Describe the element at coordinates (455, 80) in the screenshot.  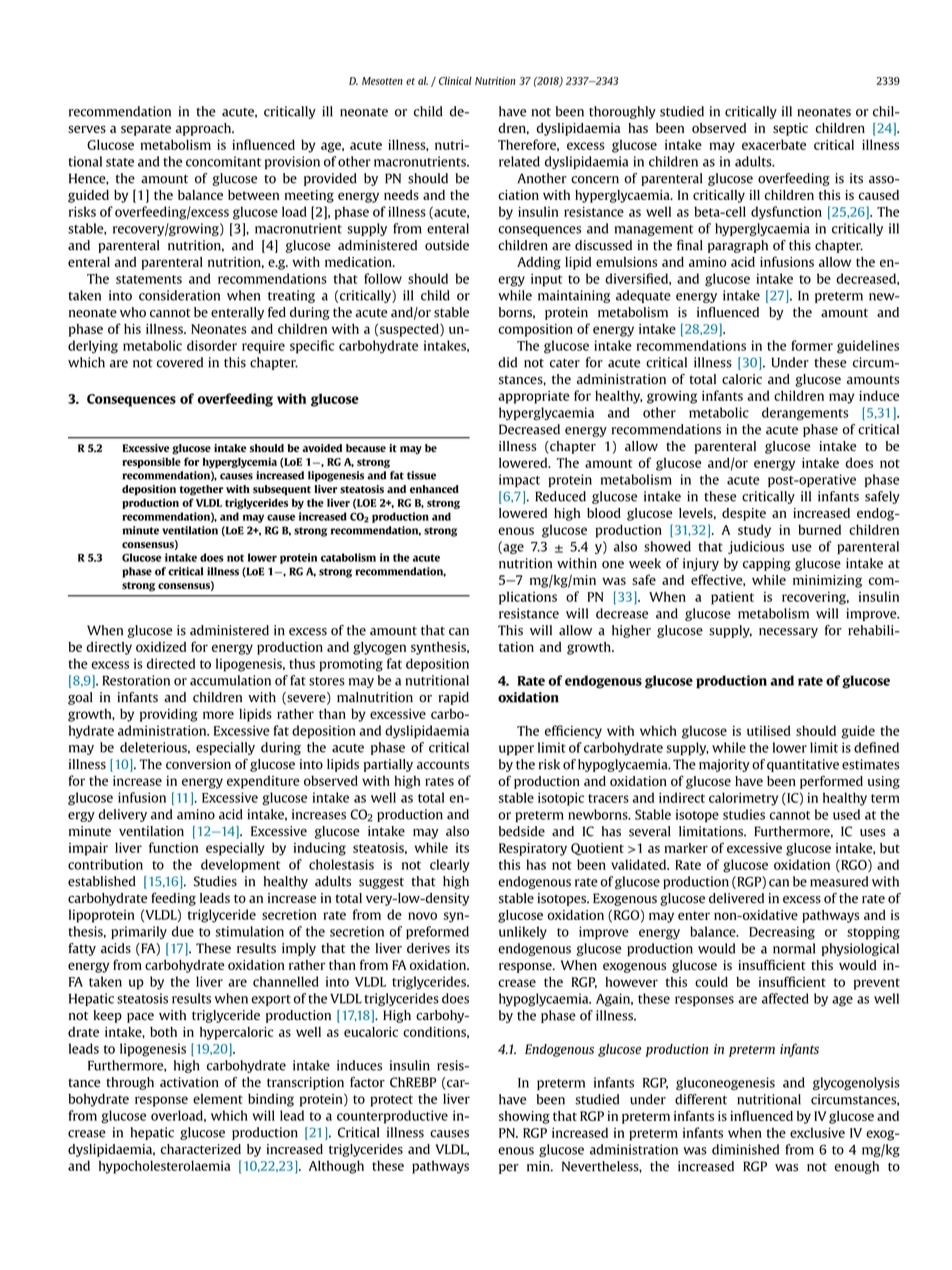
I see `Clinical` at that location.
